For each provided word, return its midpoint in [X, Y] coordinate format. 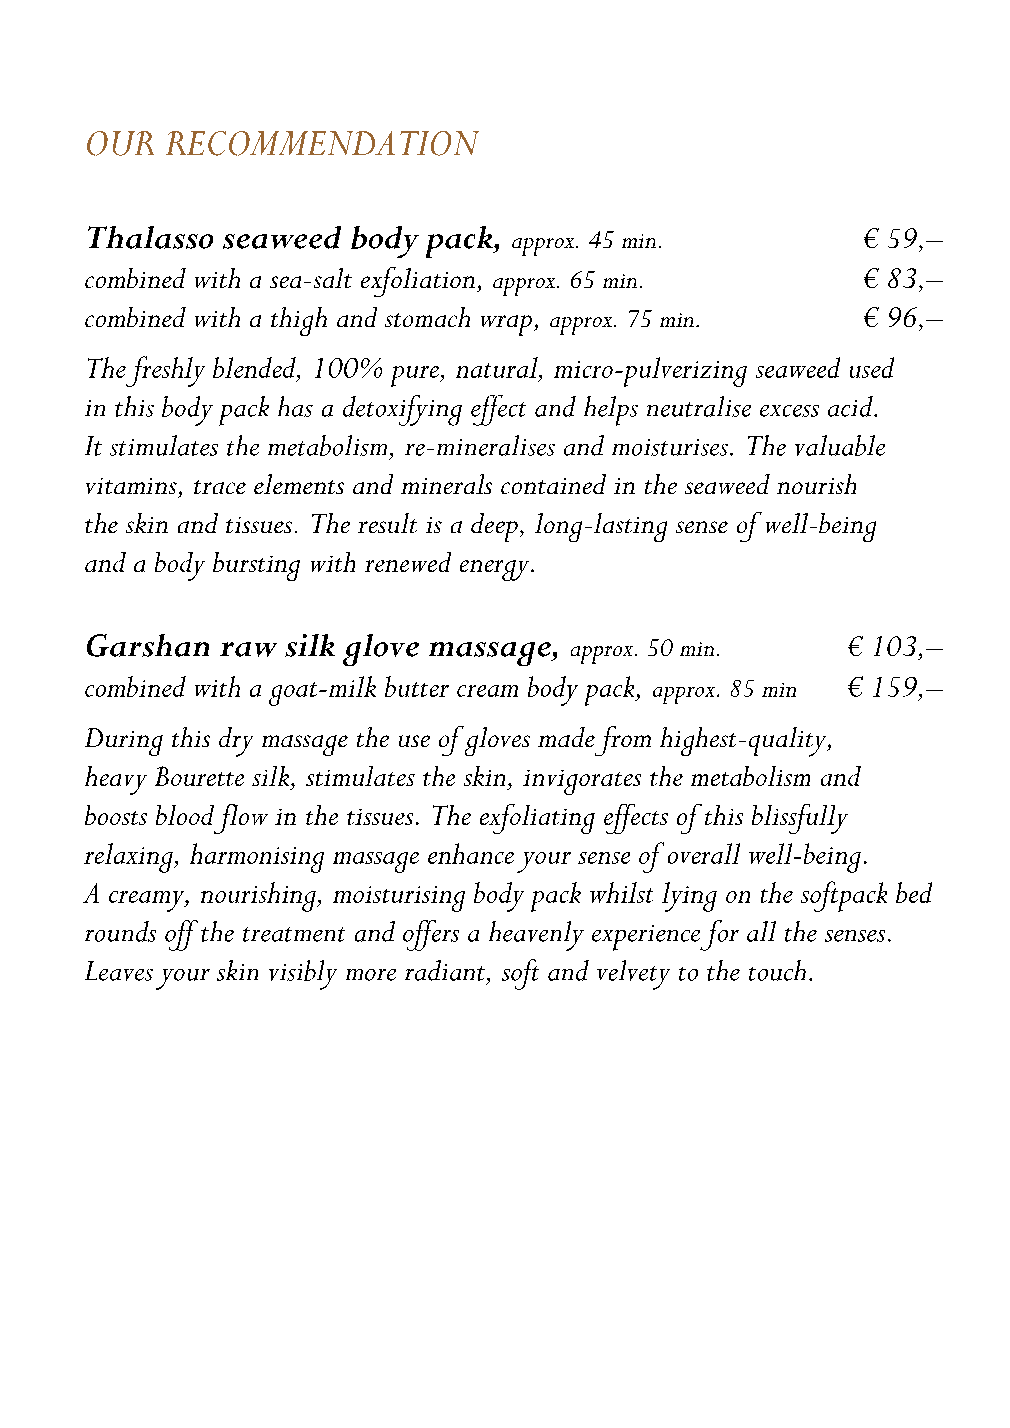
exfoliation [418, 282]
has [295, 406]
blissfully [800, 819]
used [872, 367]
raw [248, 649]
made [566, 737]
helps [611, 411]
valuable [840, 445]
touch [777, 970]
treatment [294, 934]
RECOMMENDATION [322, 143]
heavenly [536, 936]
